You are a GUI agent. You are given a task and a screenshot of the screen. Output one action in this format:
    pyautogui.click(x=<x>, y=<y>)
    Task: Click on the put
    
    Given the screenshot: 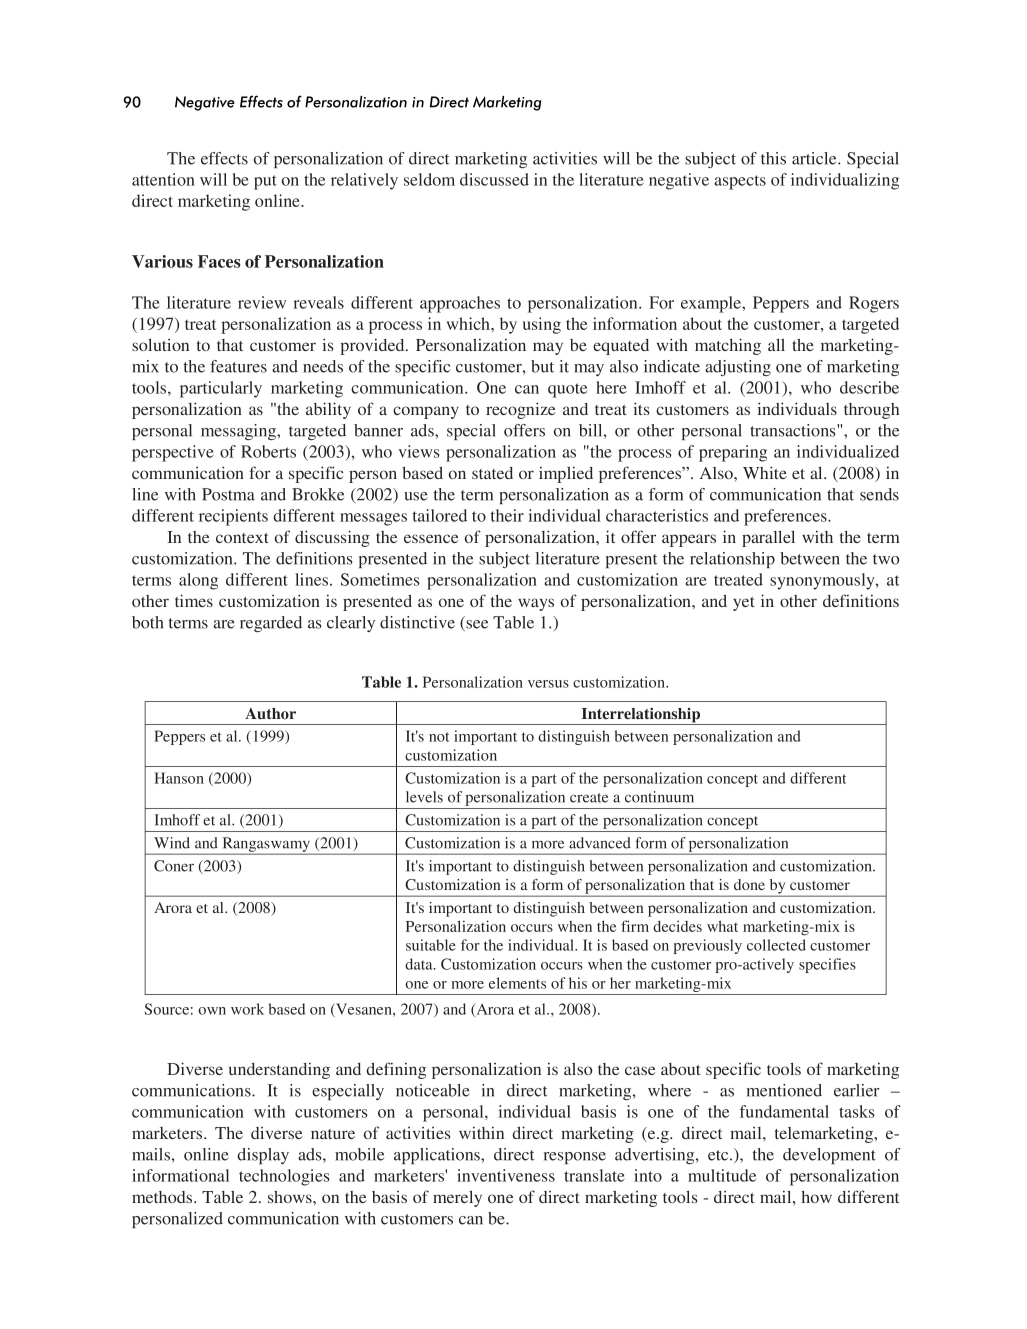 What is the action you would take?
    pyautogui.click(x=265, y=182)
